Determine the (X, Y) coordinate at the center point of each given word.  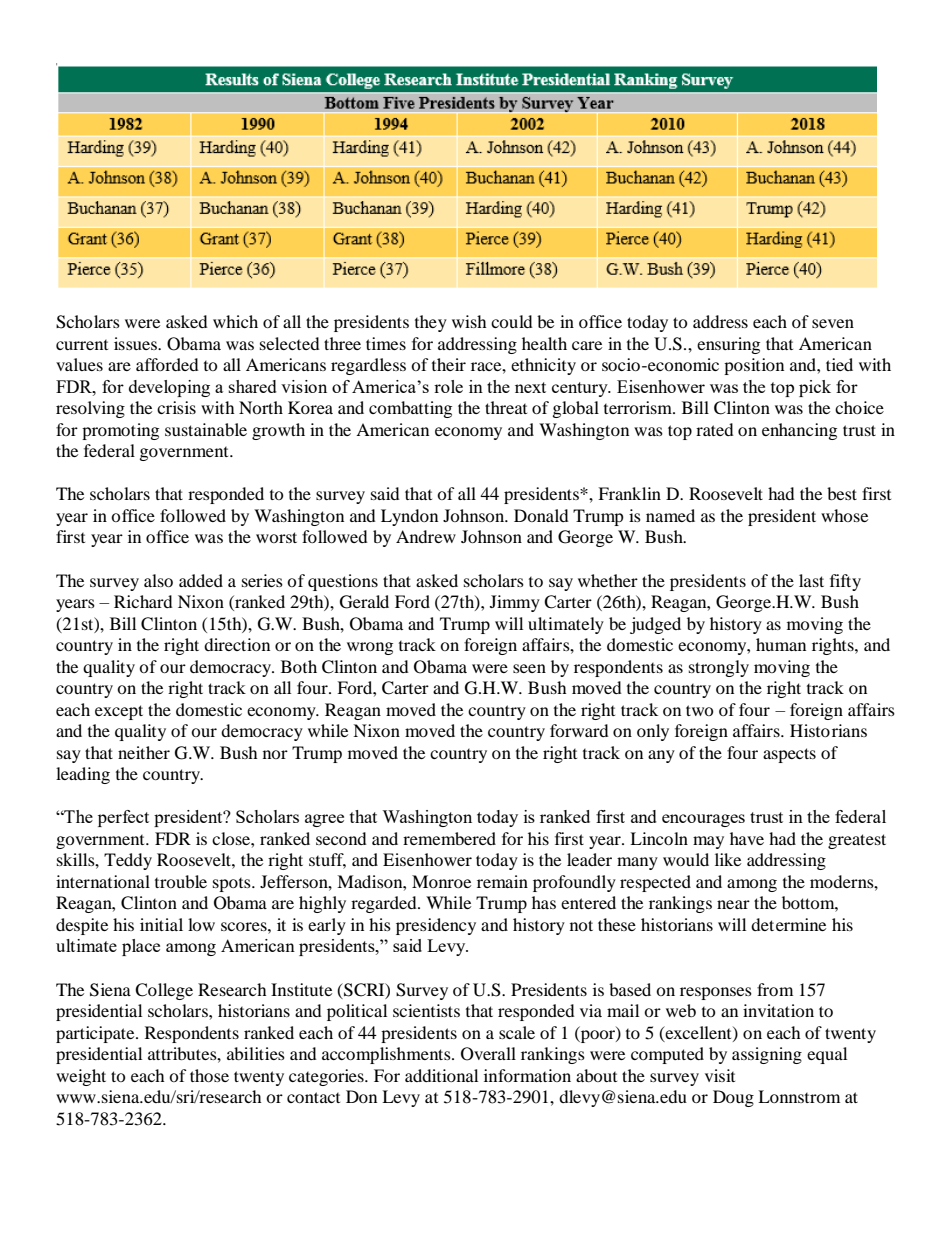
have (747, 838)
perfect (123, 818)
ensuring (728, 345)
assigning (767, 1055)
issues (136, 343)
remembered (449, 838)
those (209, 1075)
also (158, 580)
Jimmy (515, 603)
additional (441, 1075)
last (811, 580)
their (449, 364)
